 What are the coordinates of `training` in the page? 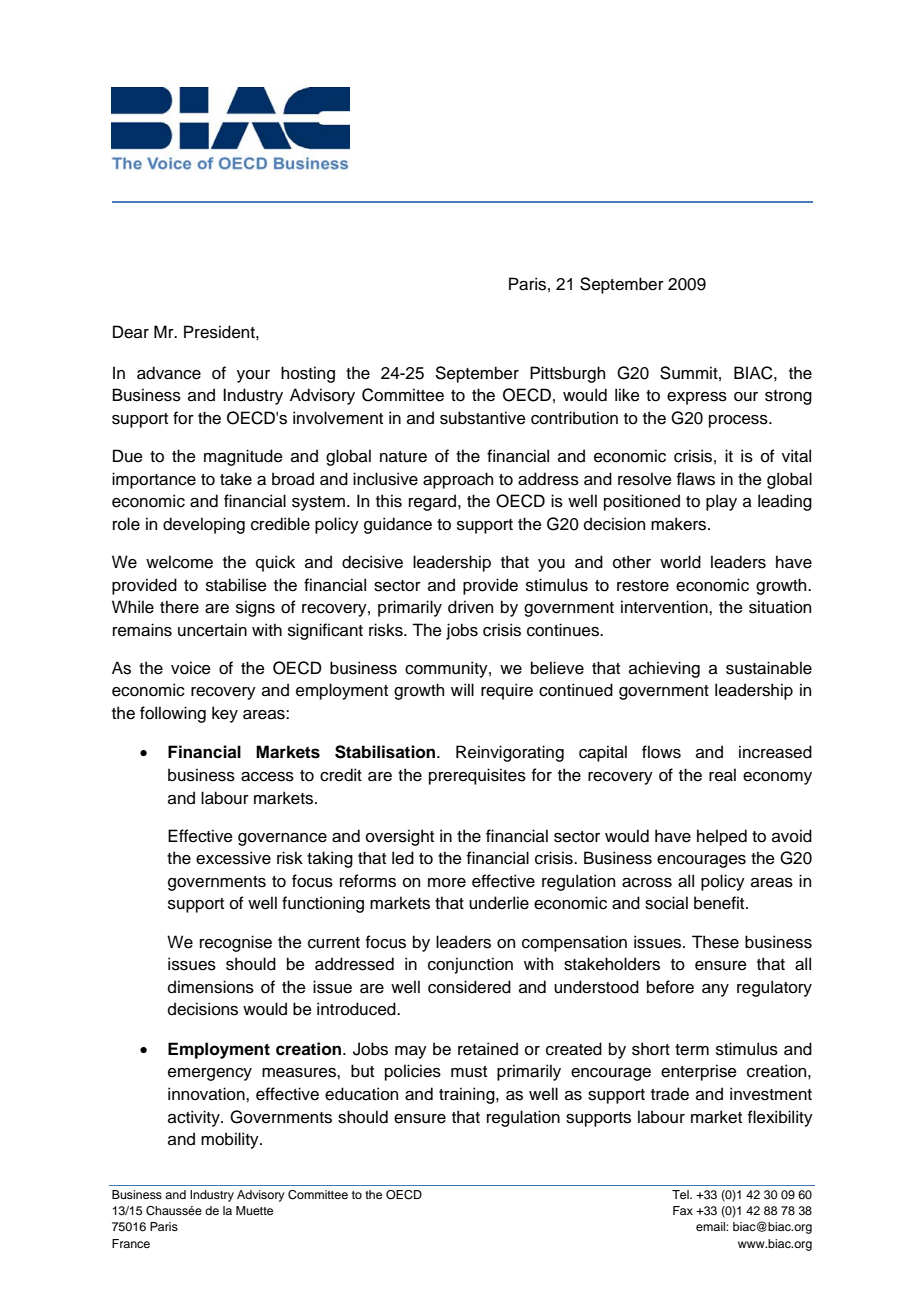 It's located at (468, 1095).
